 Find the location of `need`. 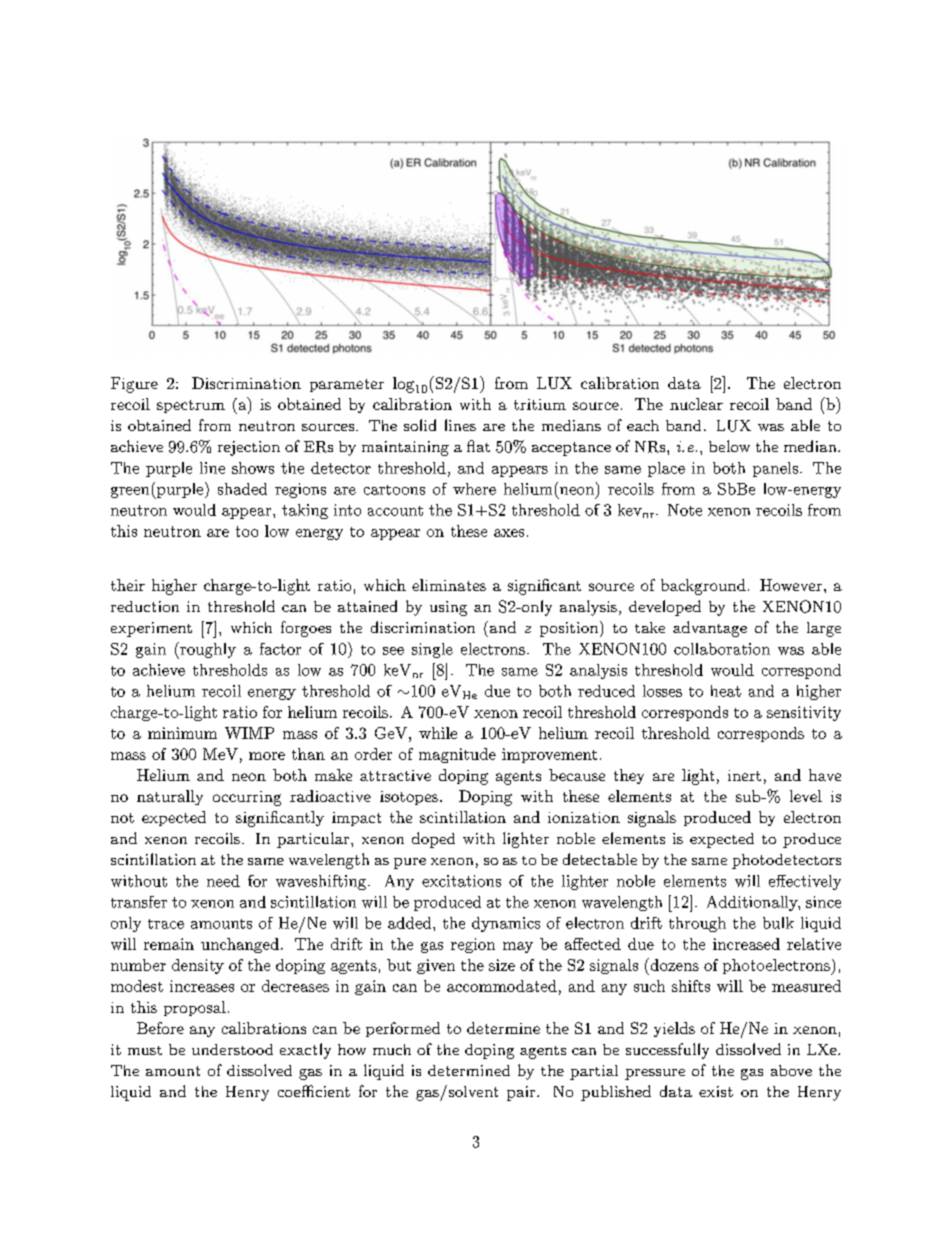

need is located at coordinates (223, 881).
